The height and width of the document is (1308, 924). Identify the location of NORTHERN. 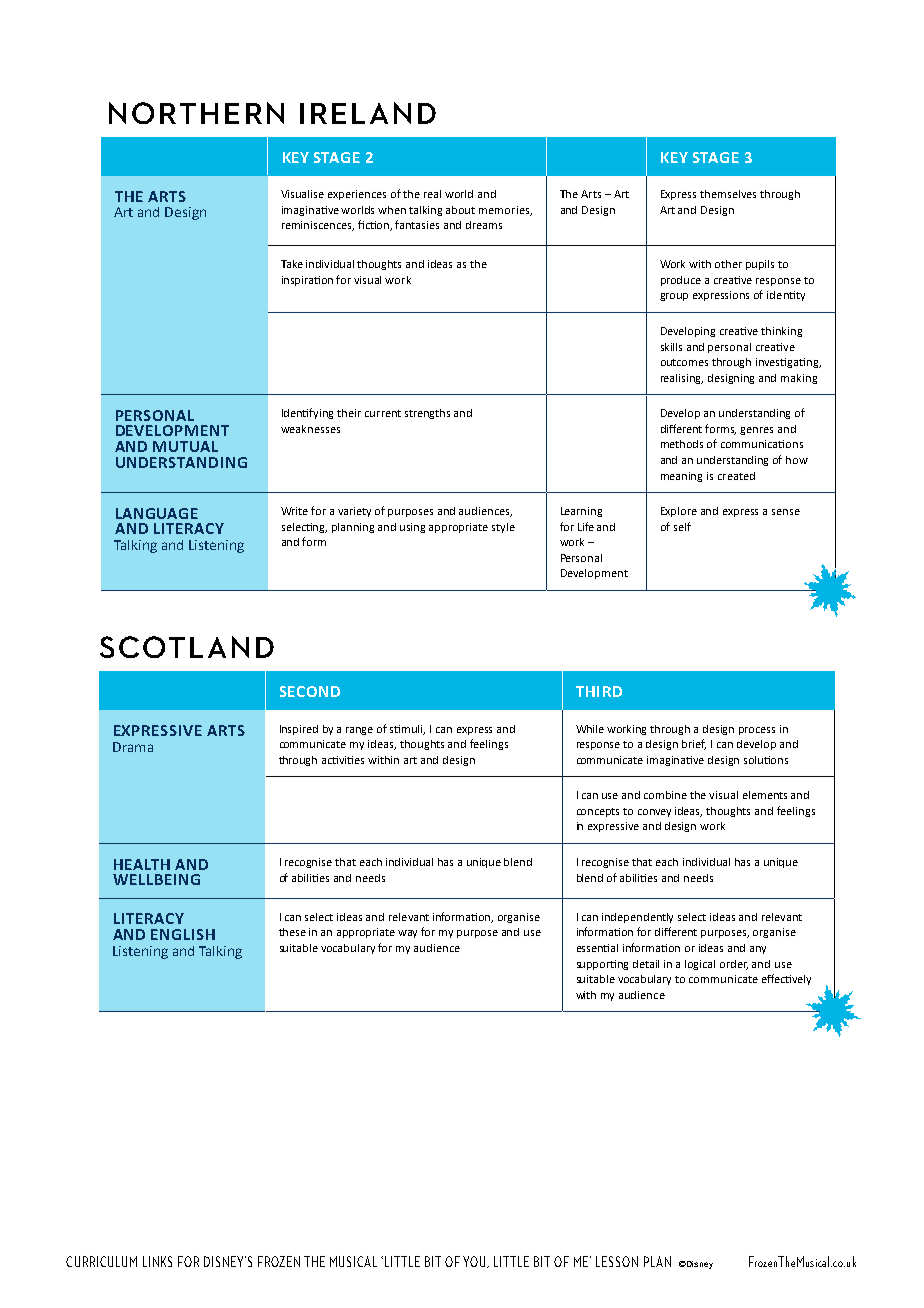
(196, 113).
